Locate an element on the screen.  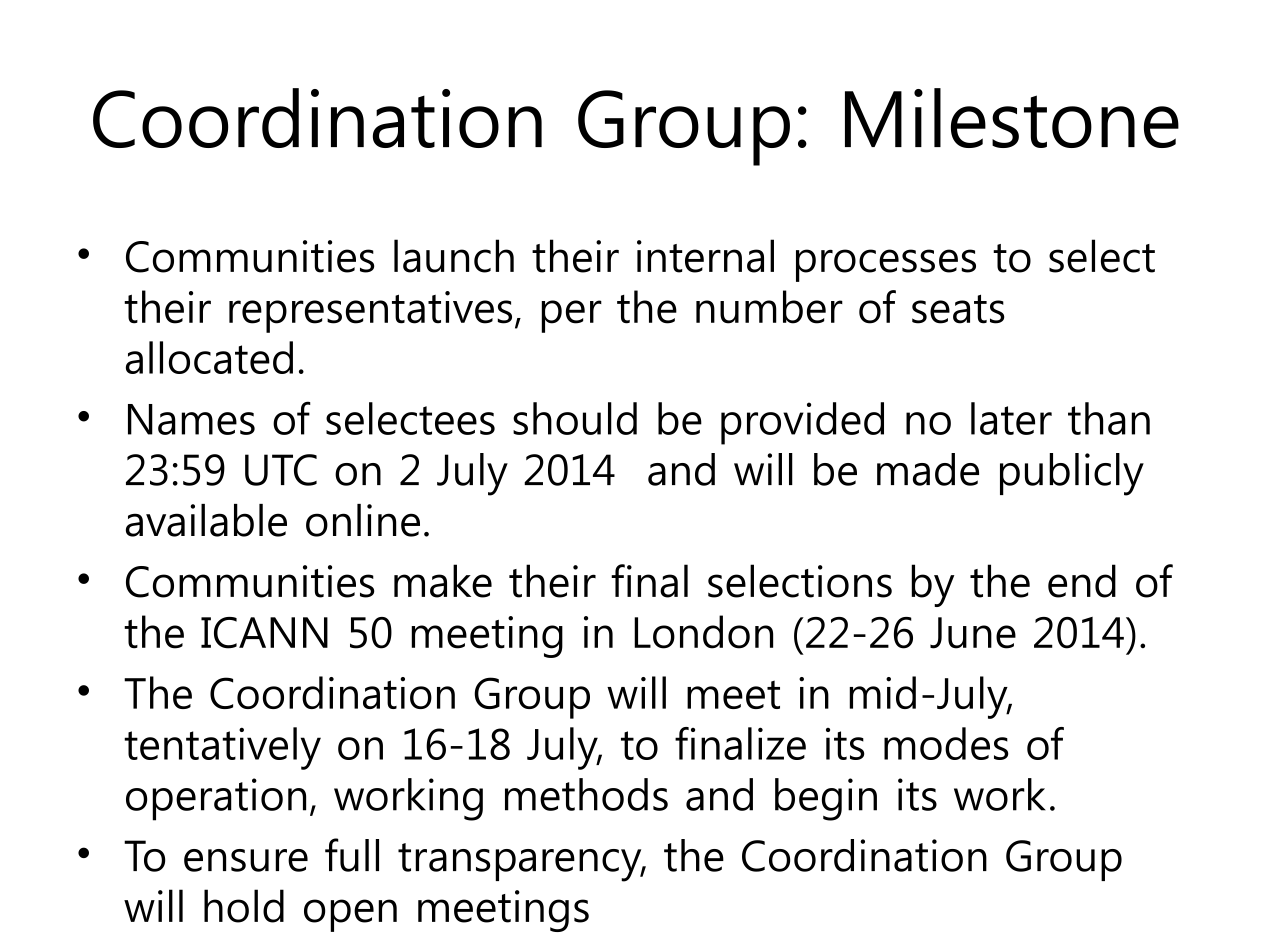
representatives is located at coordinates (370, 312).
